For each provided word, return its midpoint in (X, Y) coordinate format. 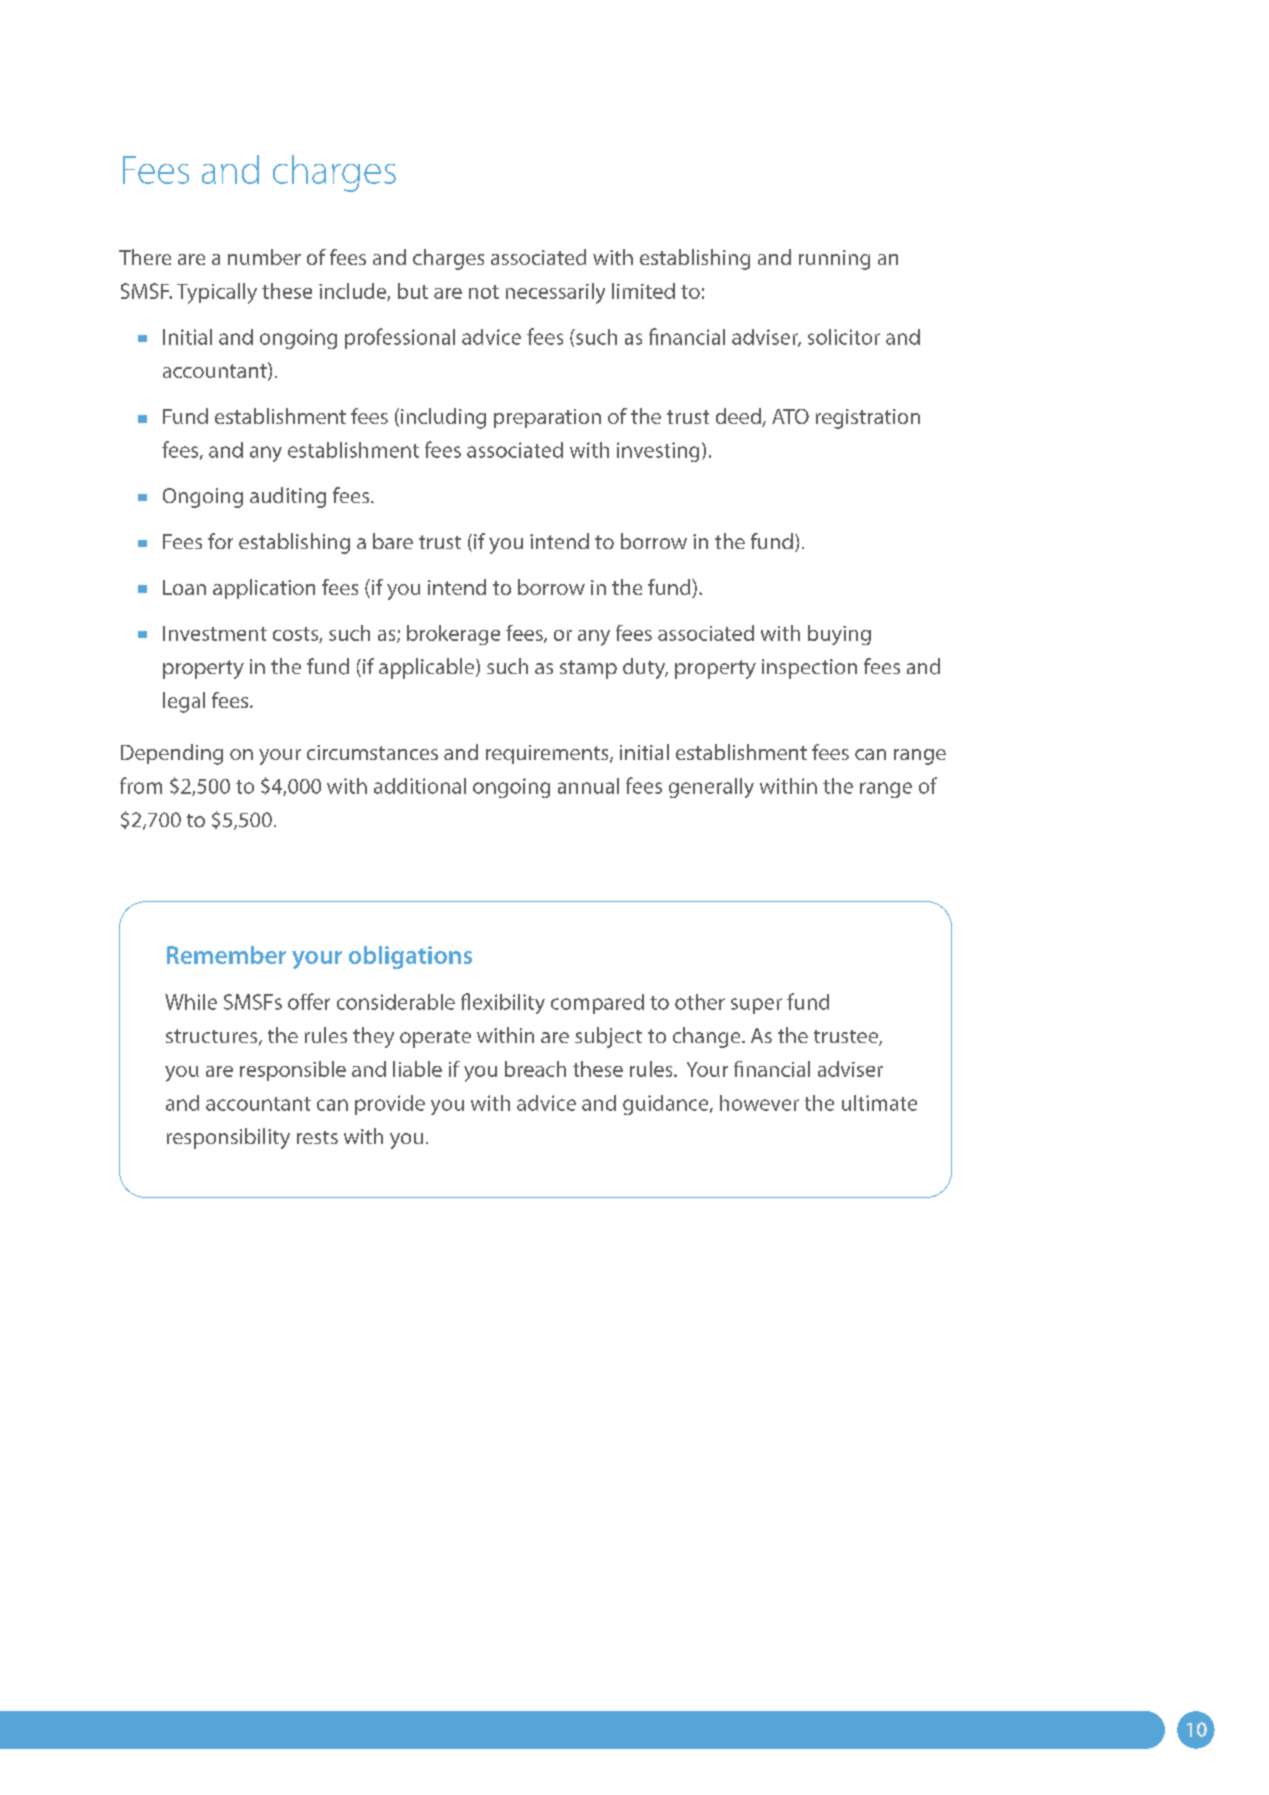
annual (588, 786)
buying (839, 635)
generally (711, 788)
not (484, 292)
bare (393, 541)
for (220, 541)
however (759, 1103)
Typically (217, 293)
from (141, 785)
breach (535, 1069)
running (834, 260)
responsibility (228, 1138)
